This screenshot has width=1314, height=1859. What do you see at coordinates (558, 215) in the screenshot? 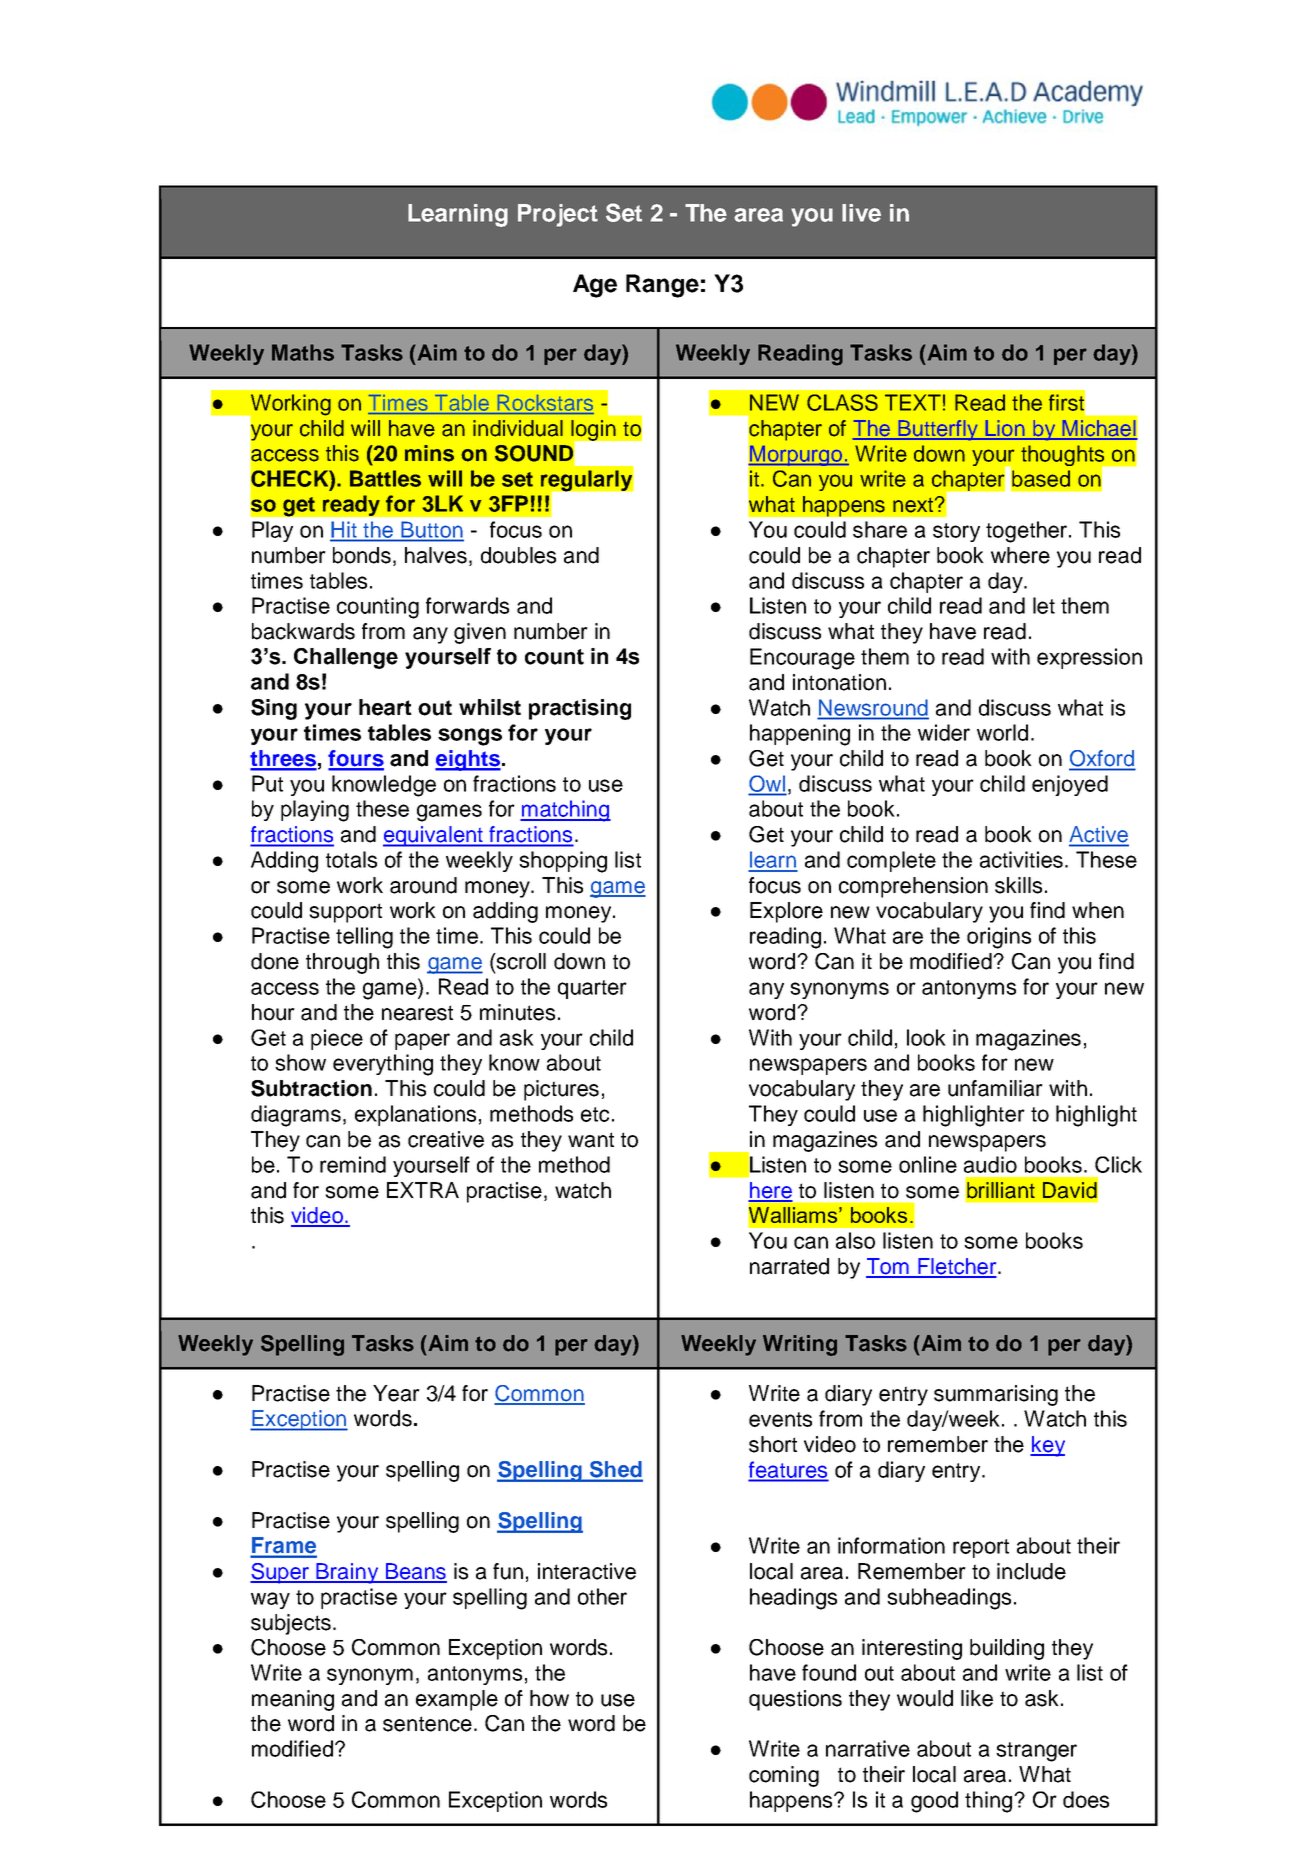
I see `Project` at bounding box center [558, 215].
